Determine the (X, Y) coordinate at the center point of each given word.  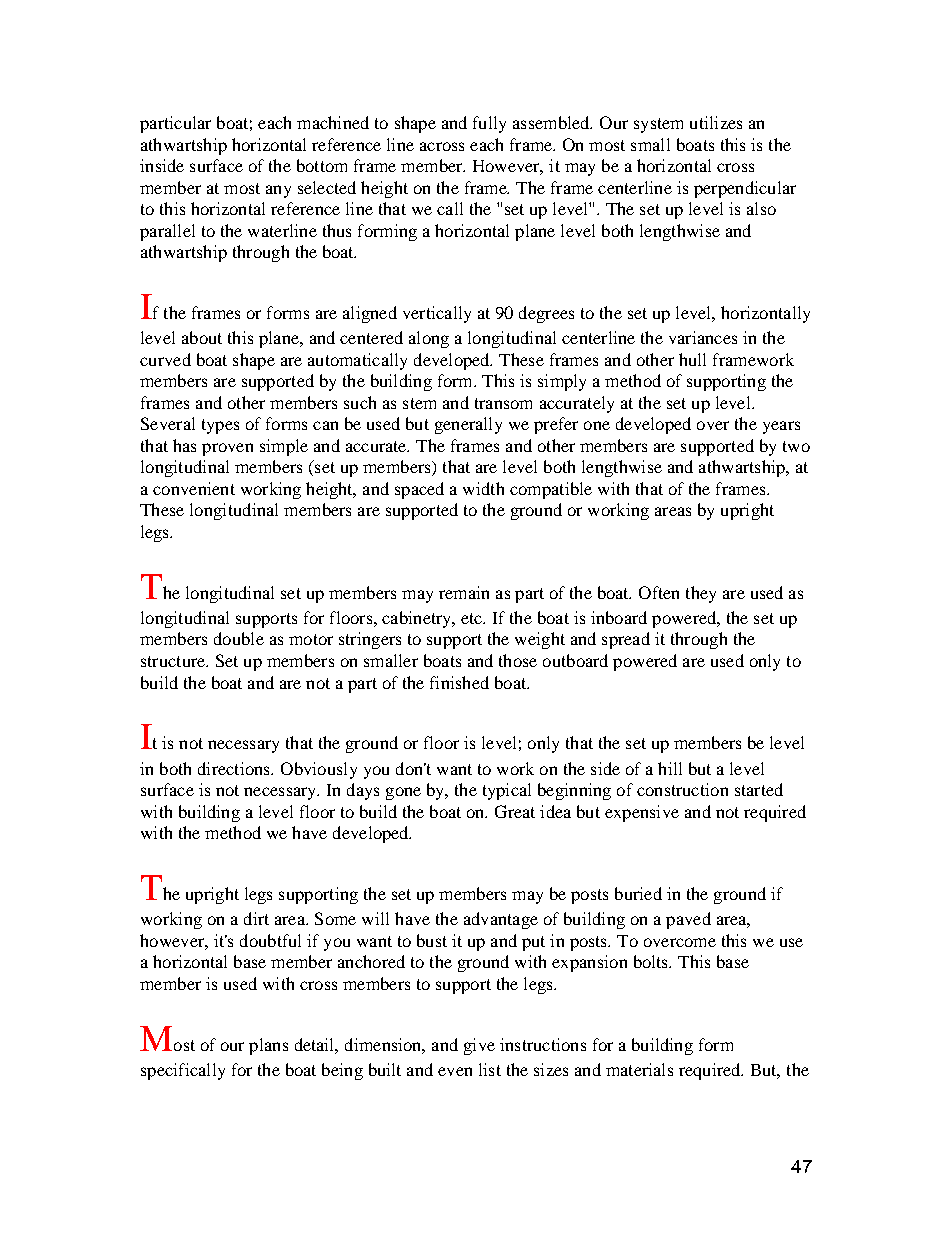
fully (489, 124)
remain (464, 592)
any (278, 191)
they (701, 594)
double (239, 638)
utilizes (716, 122)
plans (268, 1046)
